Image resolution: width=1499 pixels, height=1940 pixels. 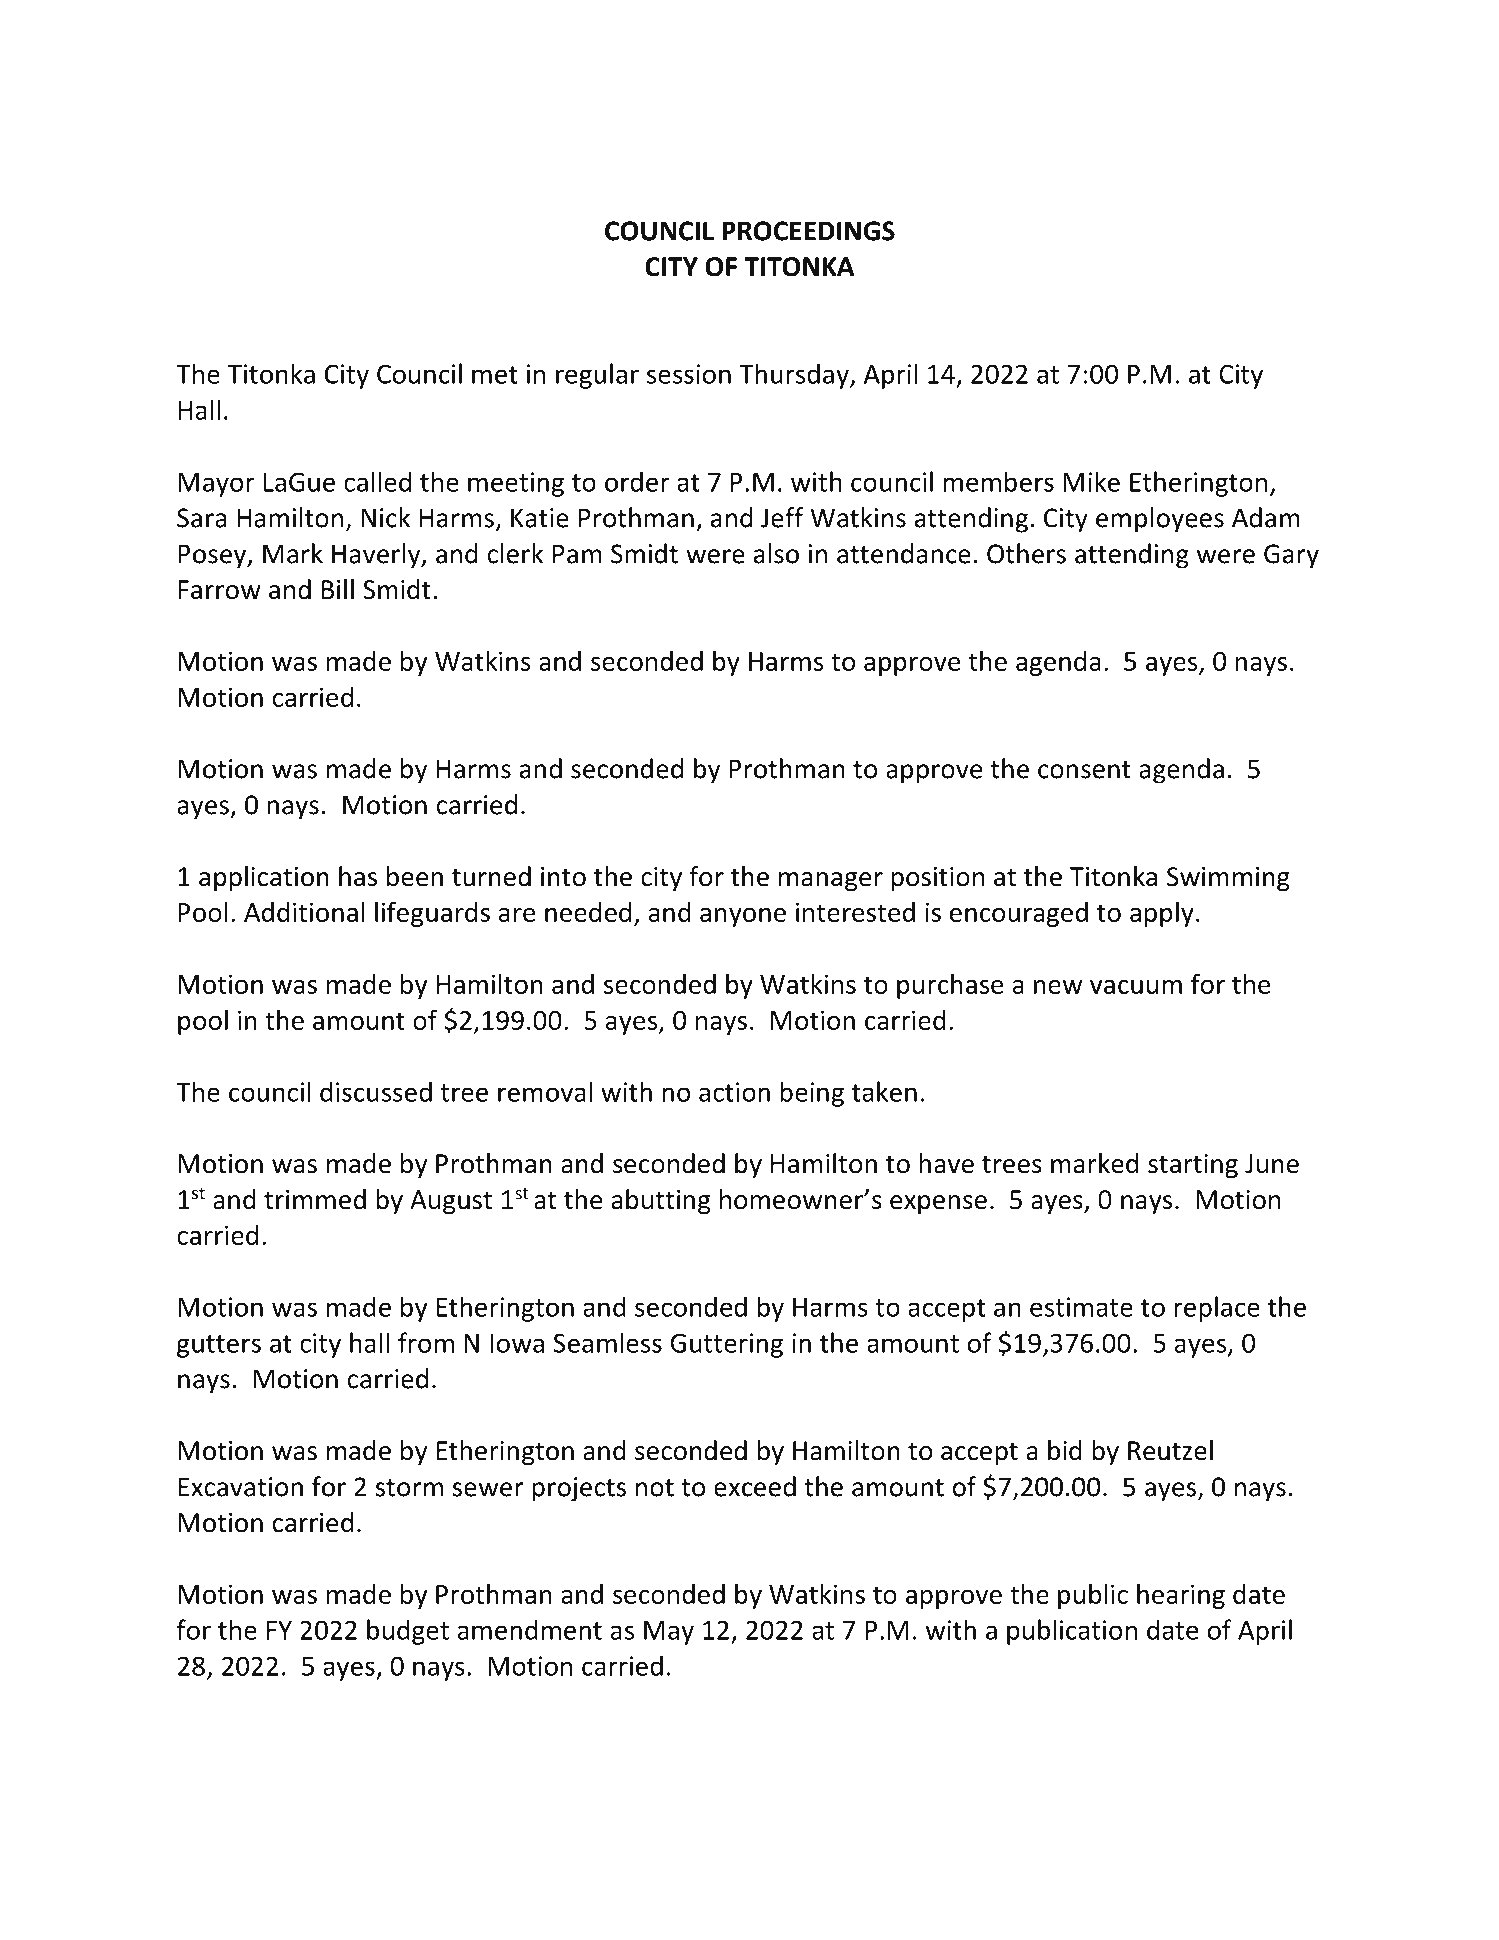 What do you see at coordinates (495, 375) in the screenshot?
I see `met` at bounding box center [495, 375].
